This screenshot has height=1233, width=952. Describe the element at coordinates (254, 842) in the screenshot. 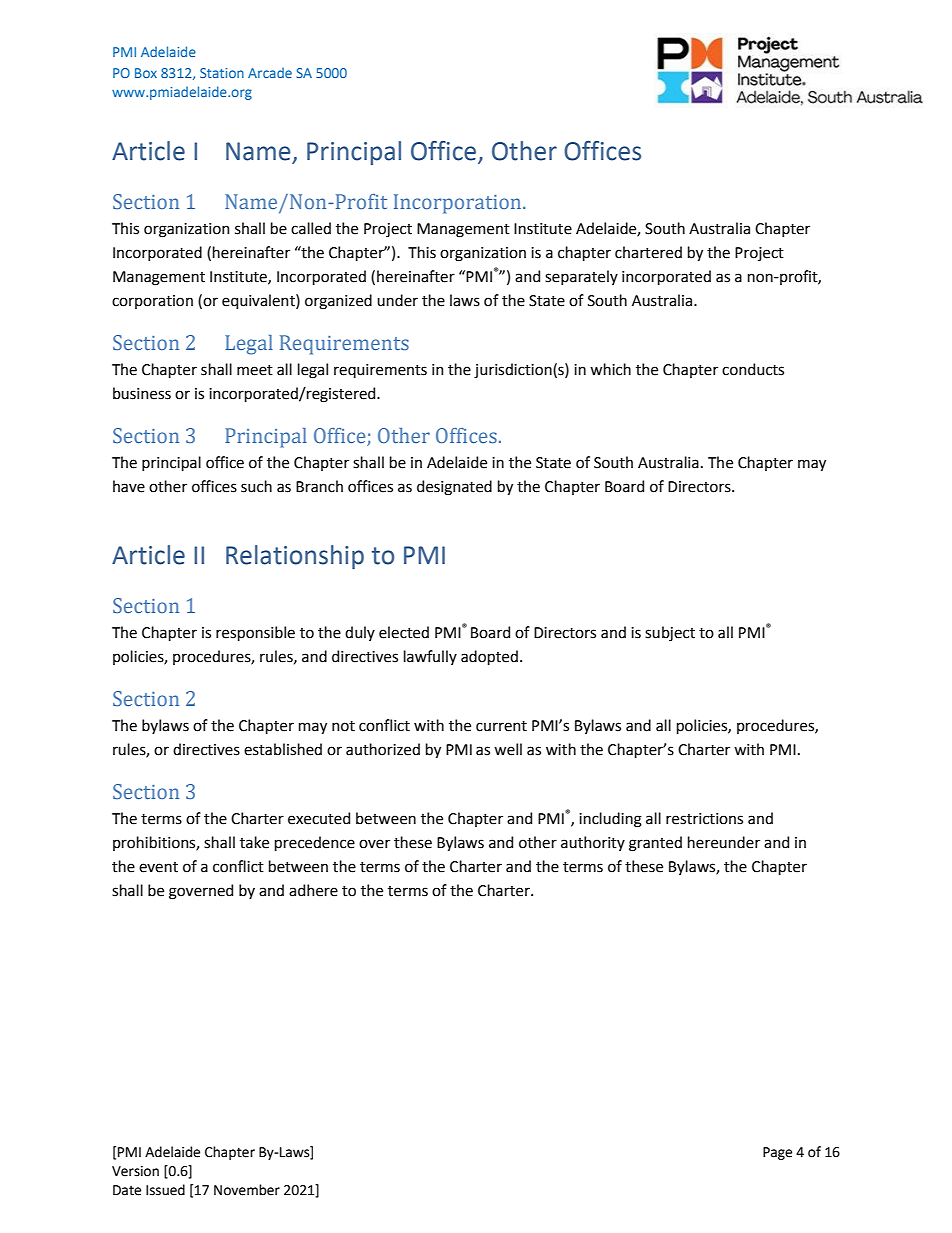

I see `take` at that location.
